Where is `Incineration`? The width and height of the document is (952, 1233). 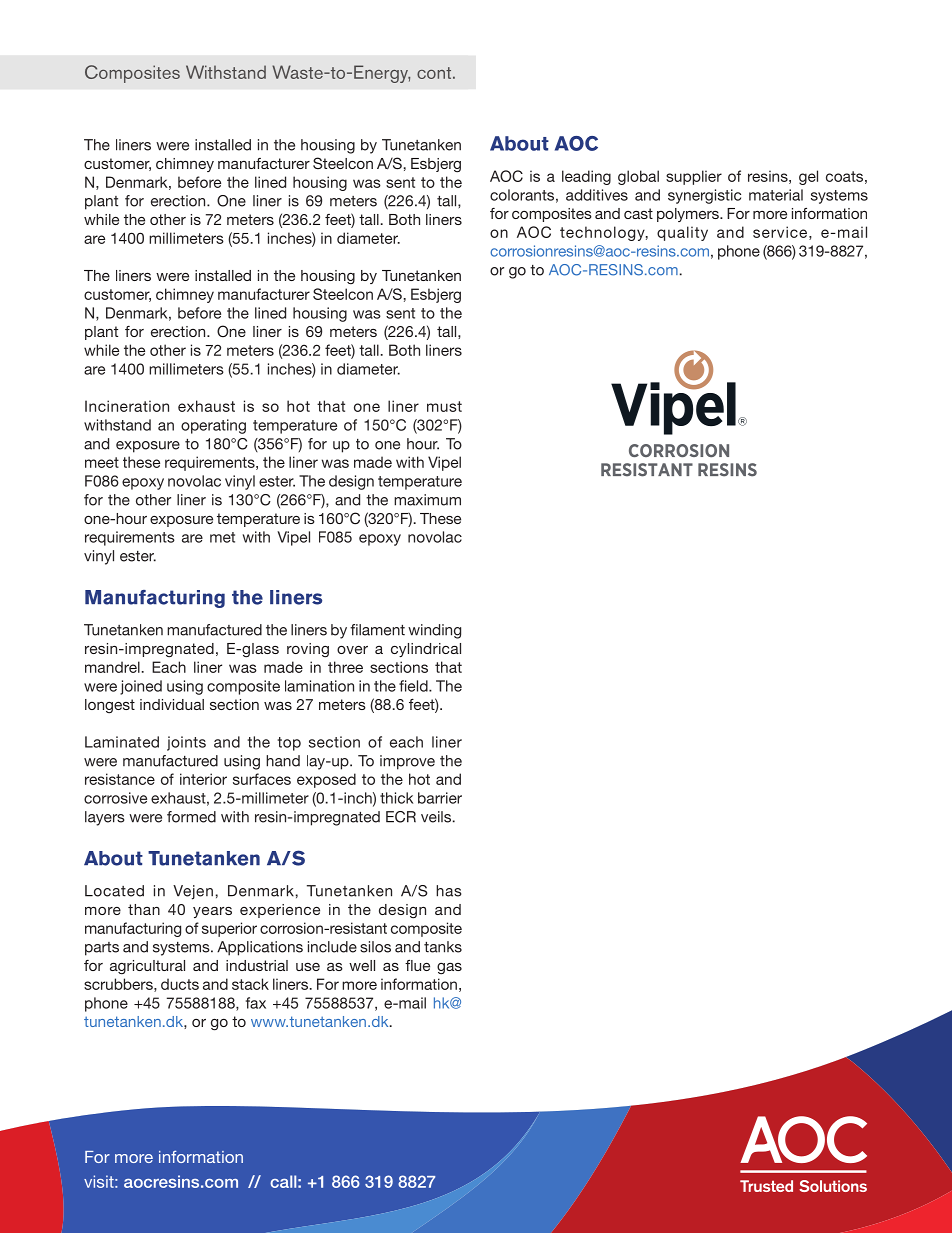
Incineration is located at coordinates (127, 406).
